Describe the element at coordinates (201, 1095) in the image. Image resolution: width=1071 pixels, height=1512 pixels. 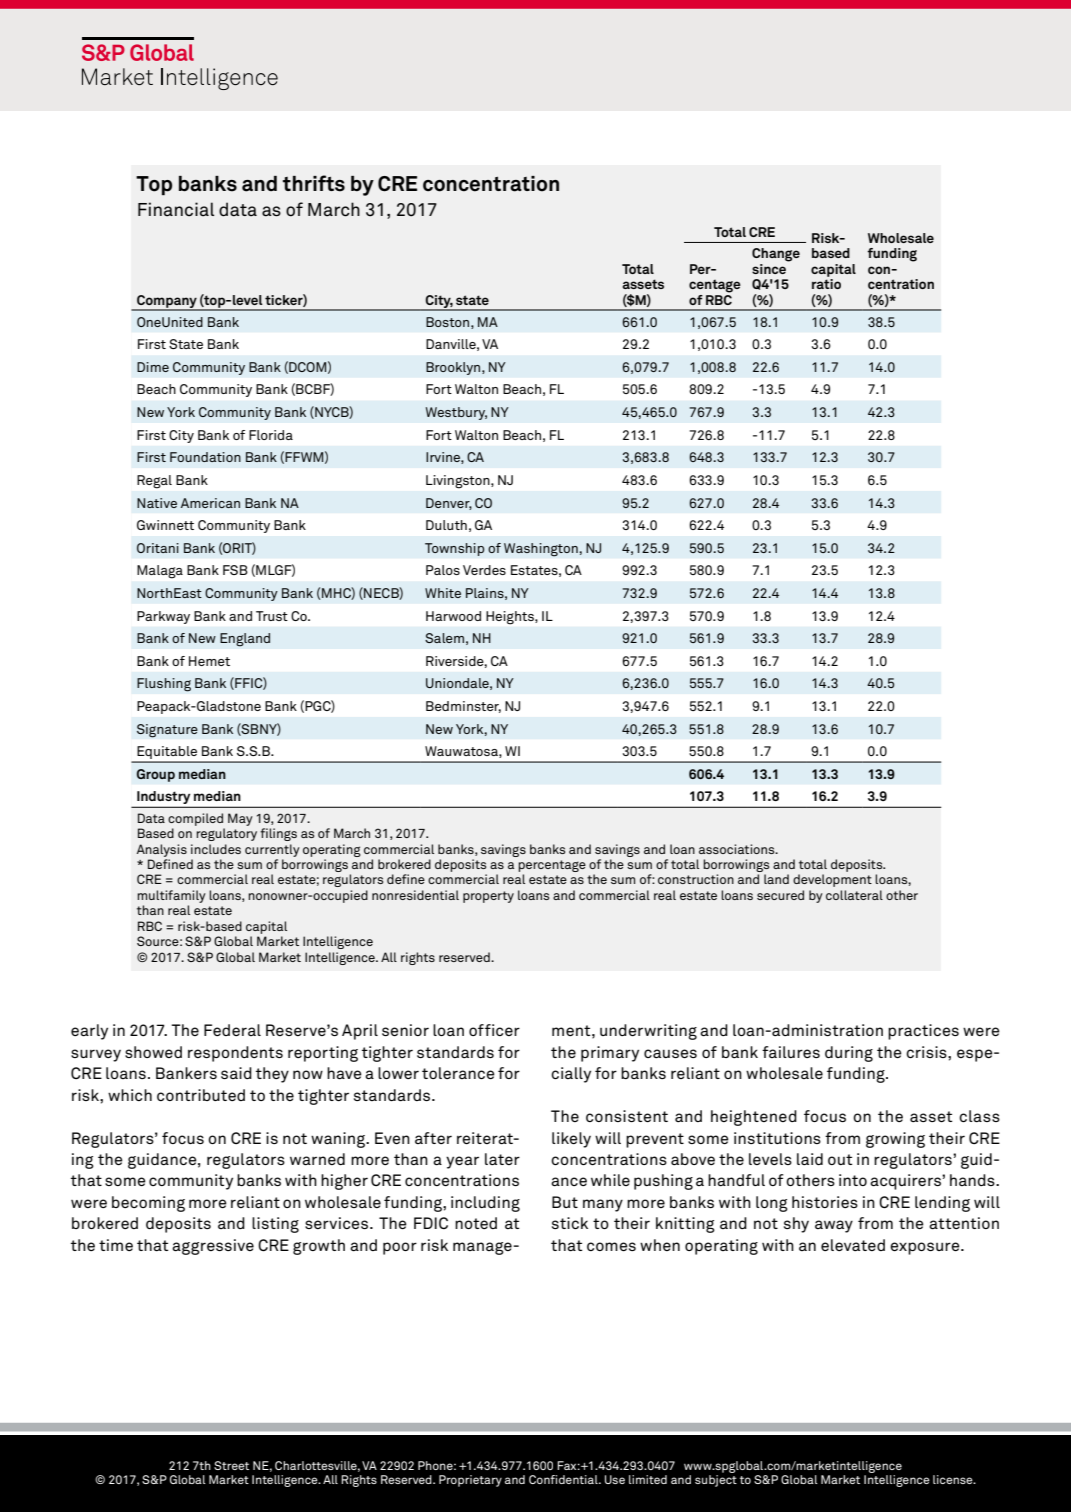
I see `contributed` at that location.
